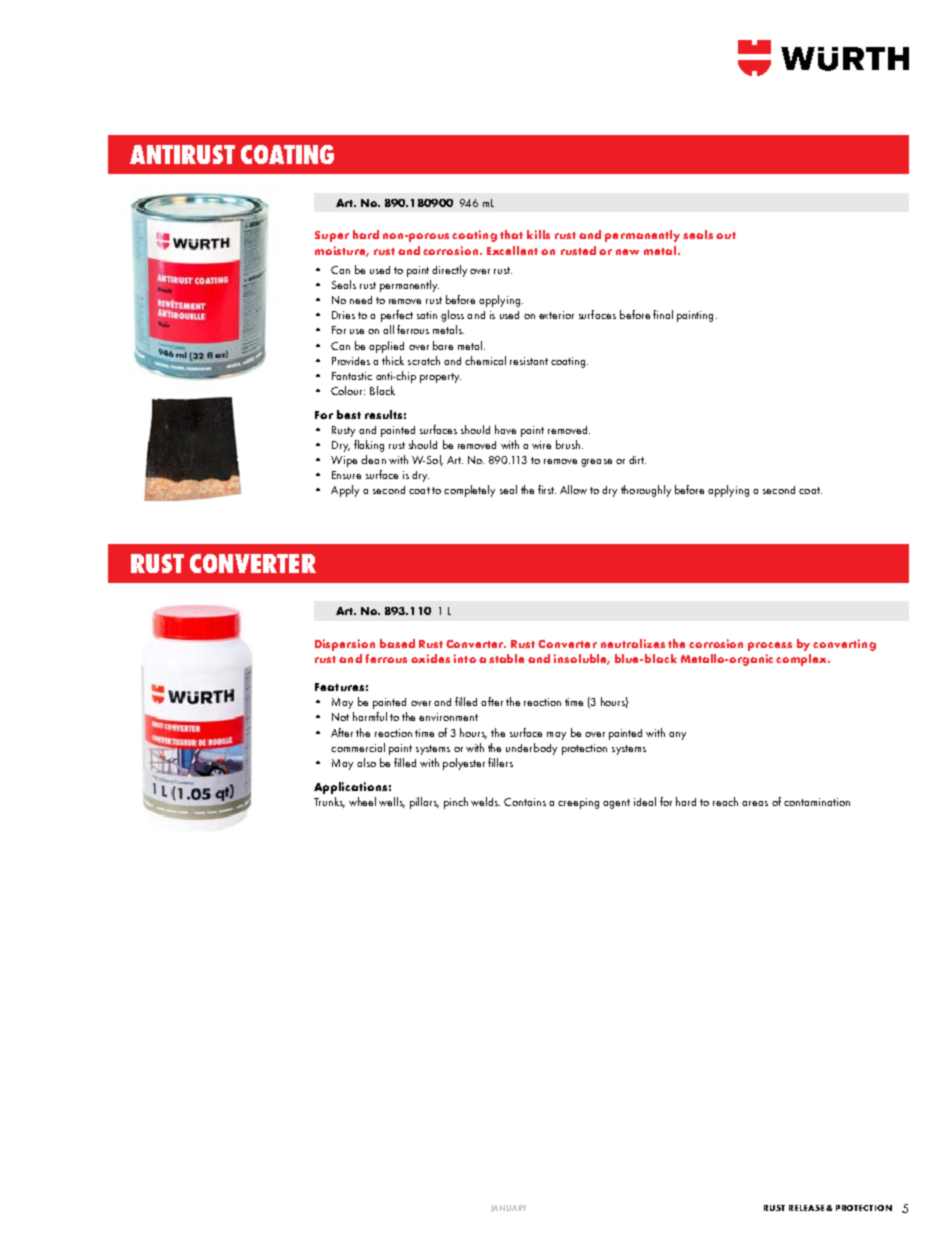 The height and width of the page is (1238, 952). I want to click on out, so click(726, 235).
